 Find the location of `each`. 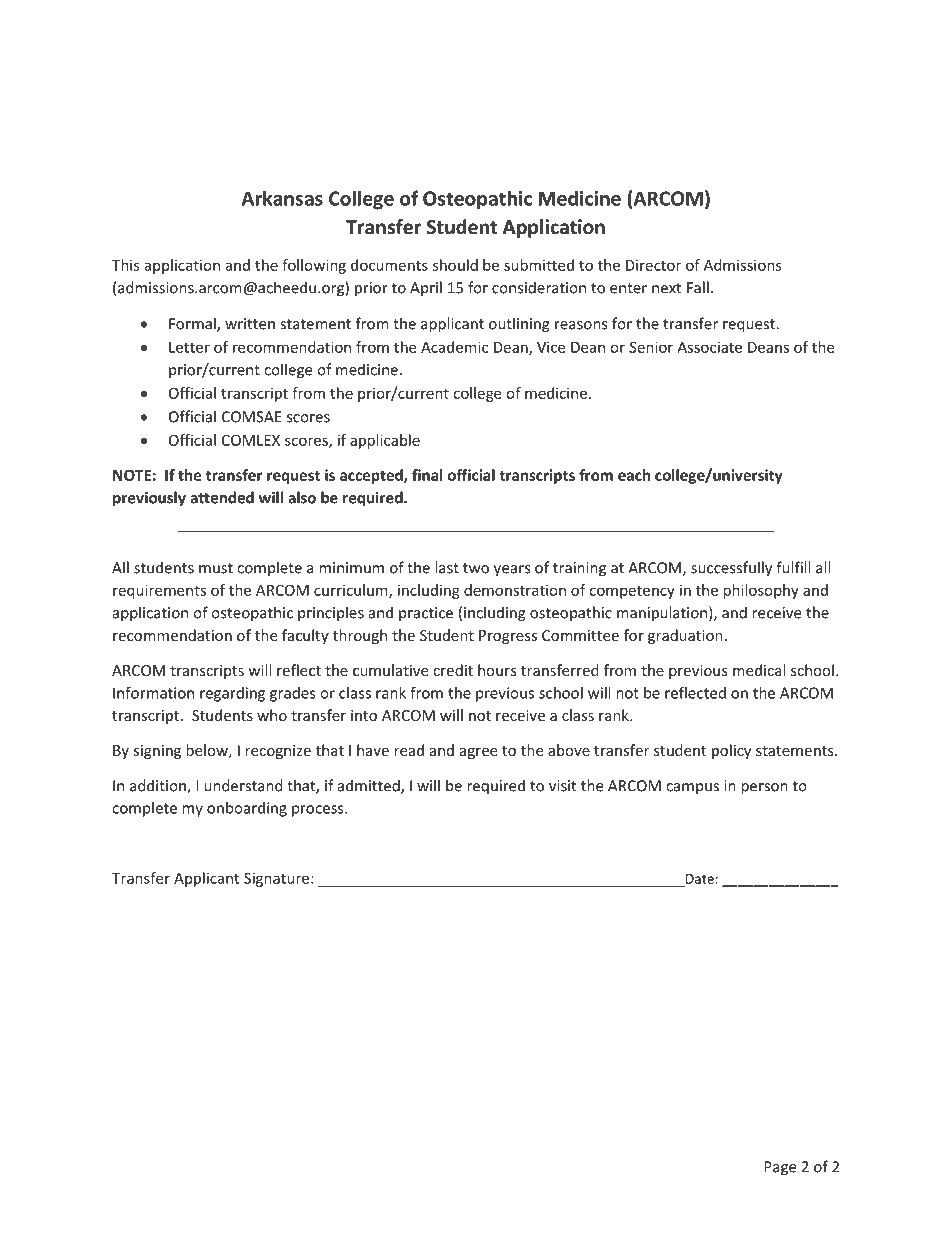

each is located at coordinates (634, 475).
